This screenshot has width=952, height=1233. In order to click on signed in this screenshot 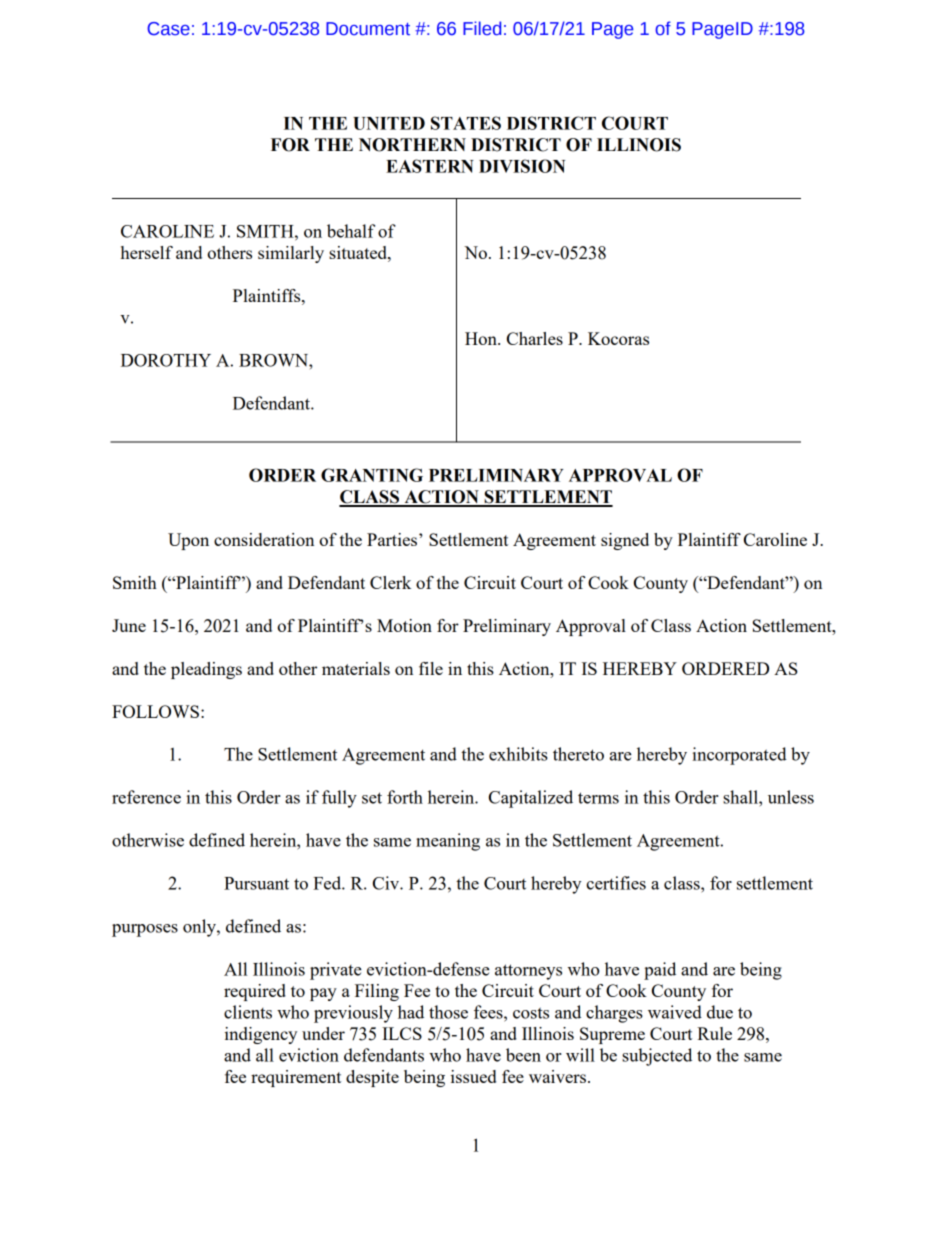, I will do `click(625, 541)`.
